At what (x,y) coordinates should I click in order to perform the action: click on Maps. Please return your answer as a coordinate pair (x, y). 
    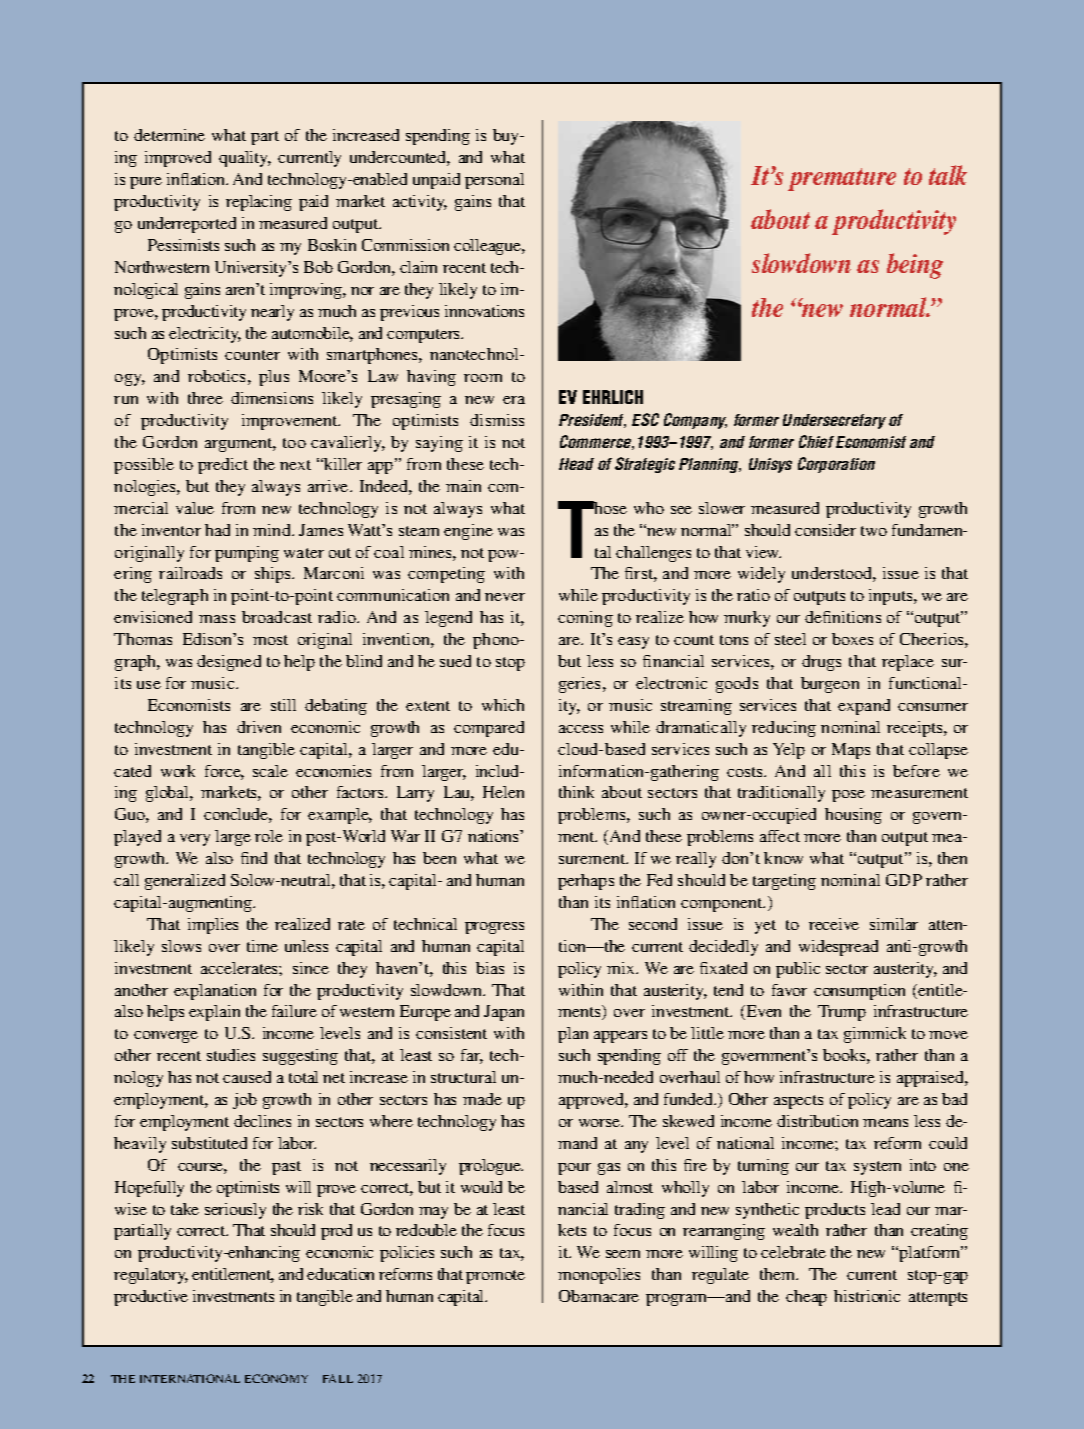
    Looking at the image, I should click on (851, 751).
